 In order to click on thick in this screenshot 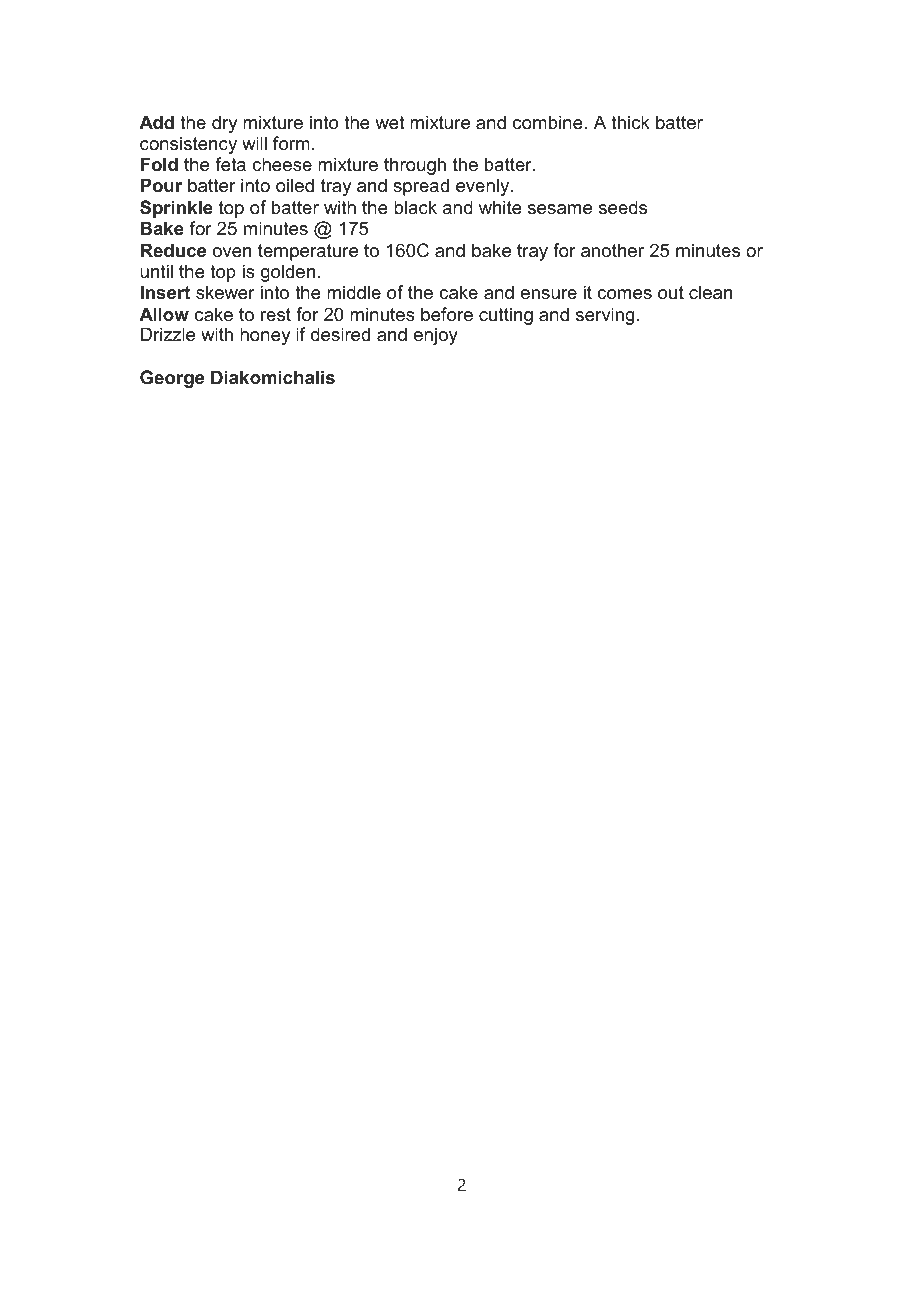, I will do `click(630, 122)`.
